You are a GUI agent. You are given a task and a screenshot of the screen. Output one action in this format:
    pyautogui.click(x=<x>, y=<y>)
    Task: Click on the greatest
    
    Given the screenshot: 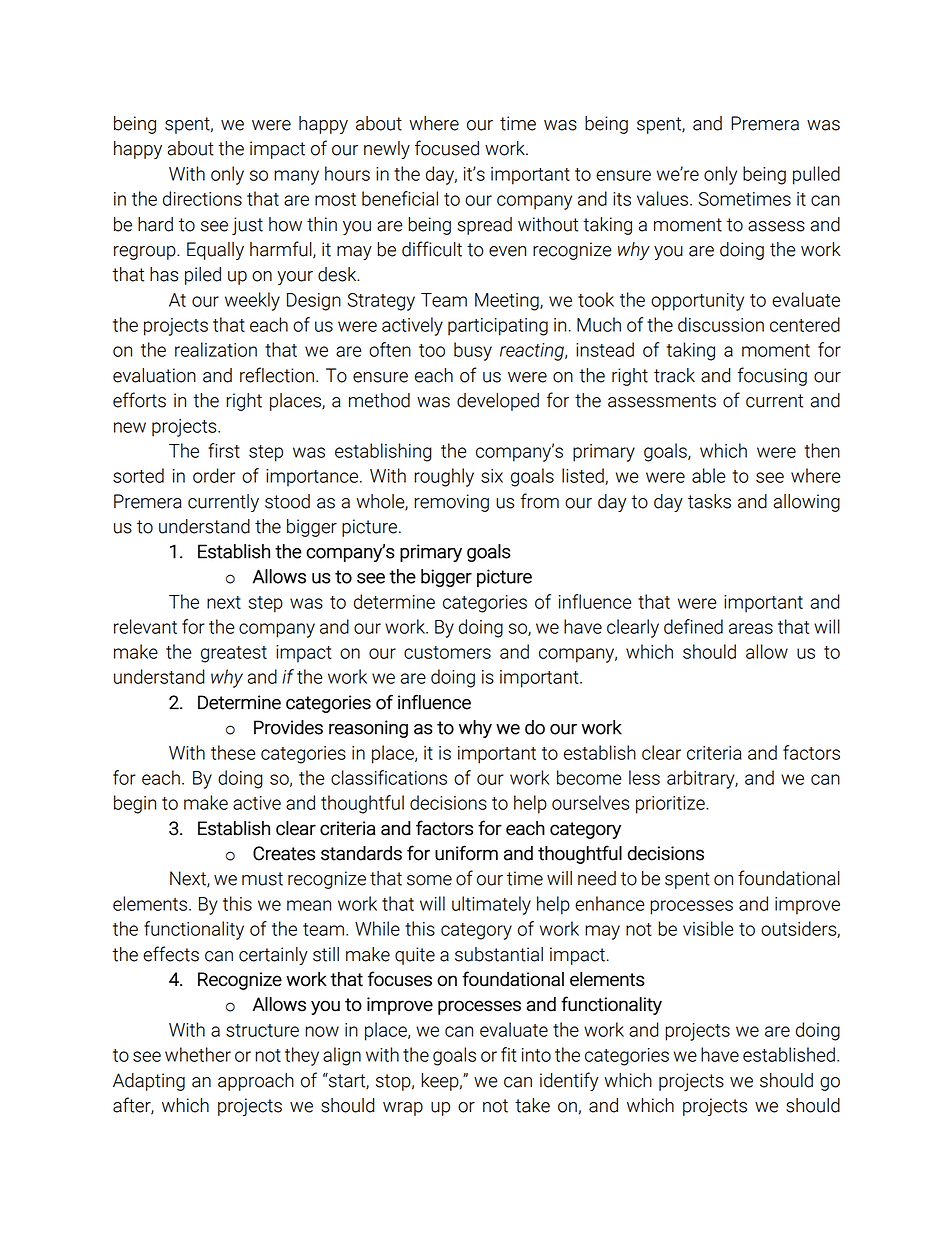 What is the action you would take?
    pyautogui.click(x=234, y=654)
